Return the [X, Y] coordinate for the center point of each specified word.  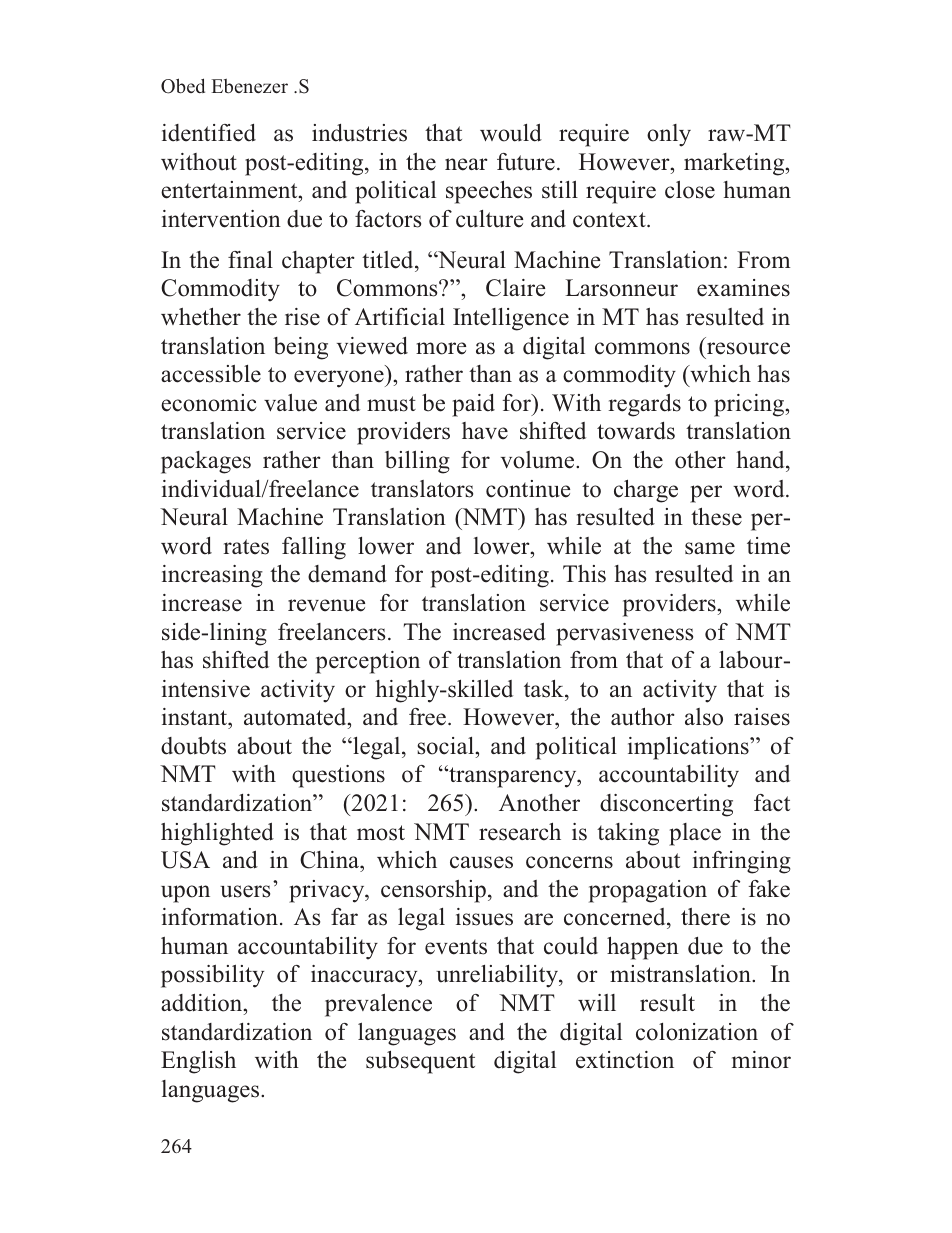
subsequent [420, 1062]
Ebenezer [249, 86]
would [511, 133]
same [710, 548]
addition [203, 1003]
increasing [212, 576]
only [669, 135]
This [584, 574]
